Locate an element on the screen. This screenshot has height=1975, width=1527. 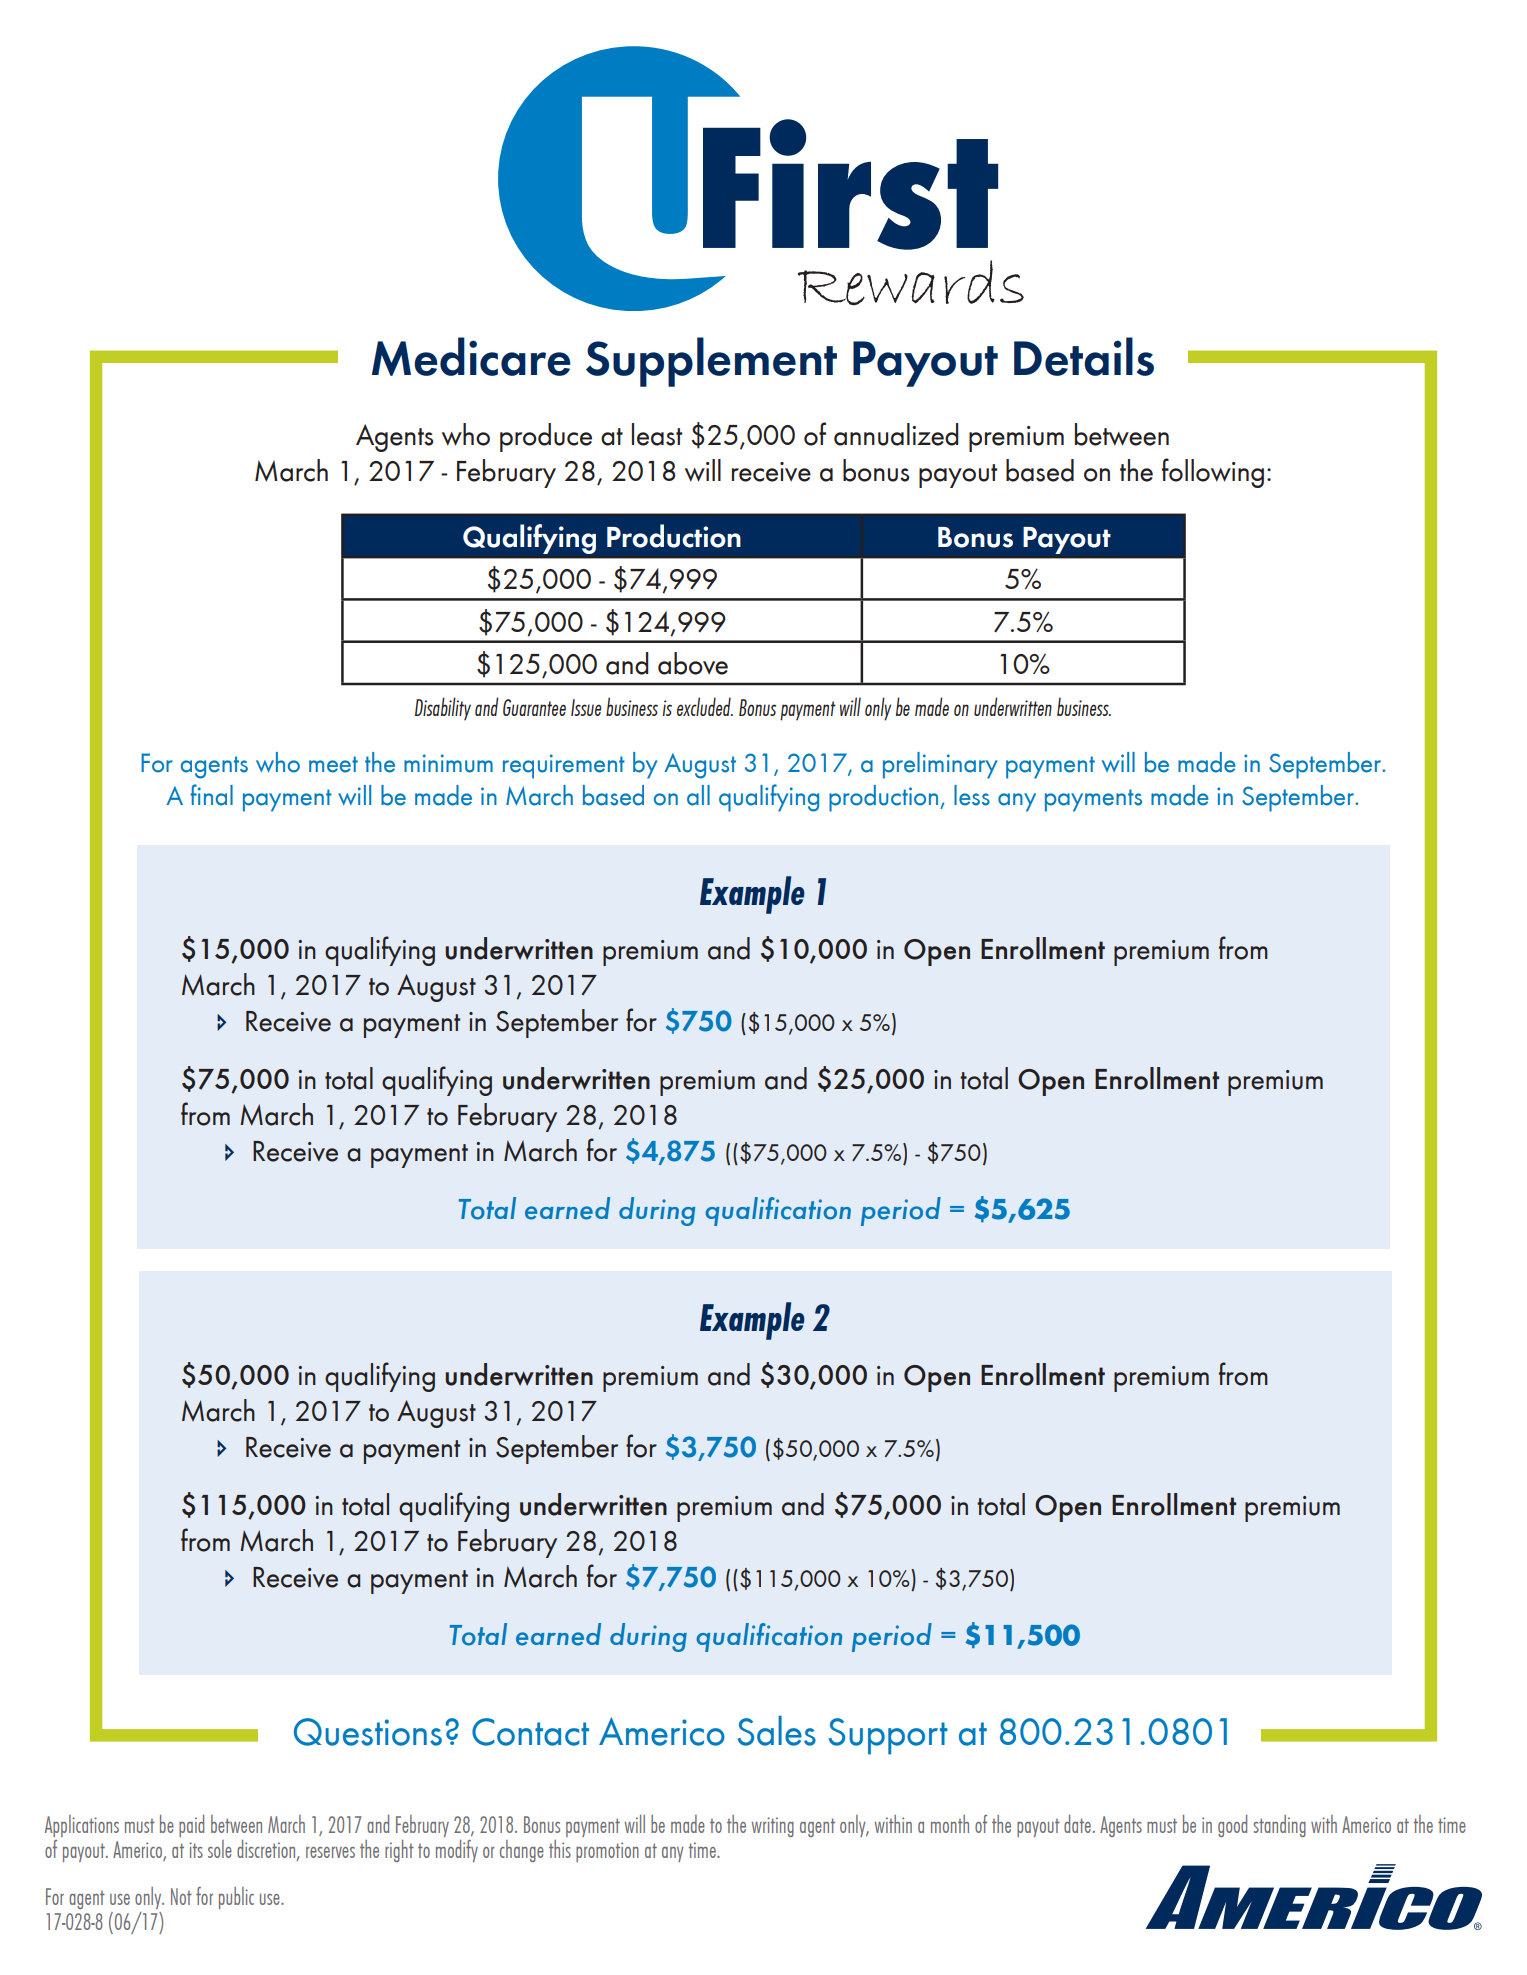
promotion is located at coordinates (607, 1852).
